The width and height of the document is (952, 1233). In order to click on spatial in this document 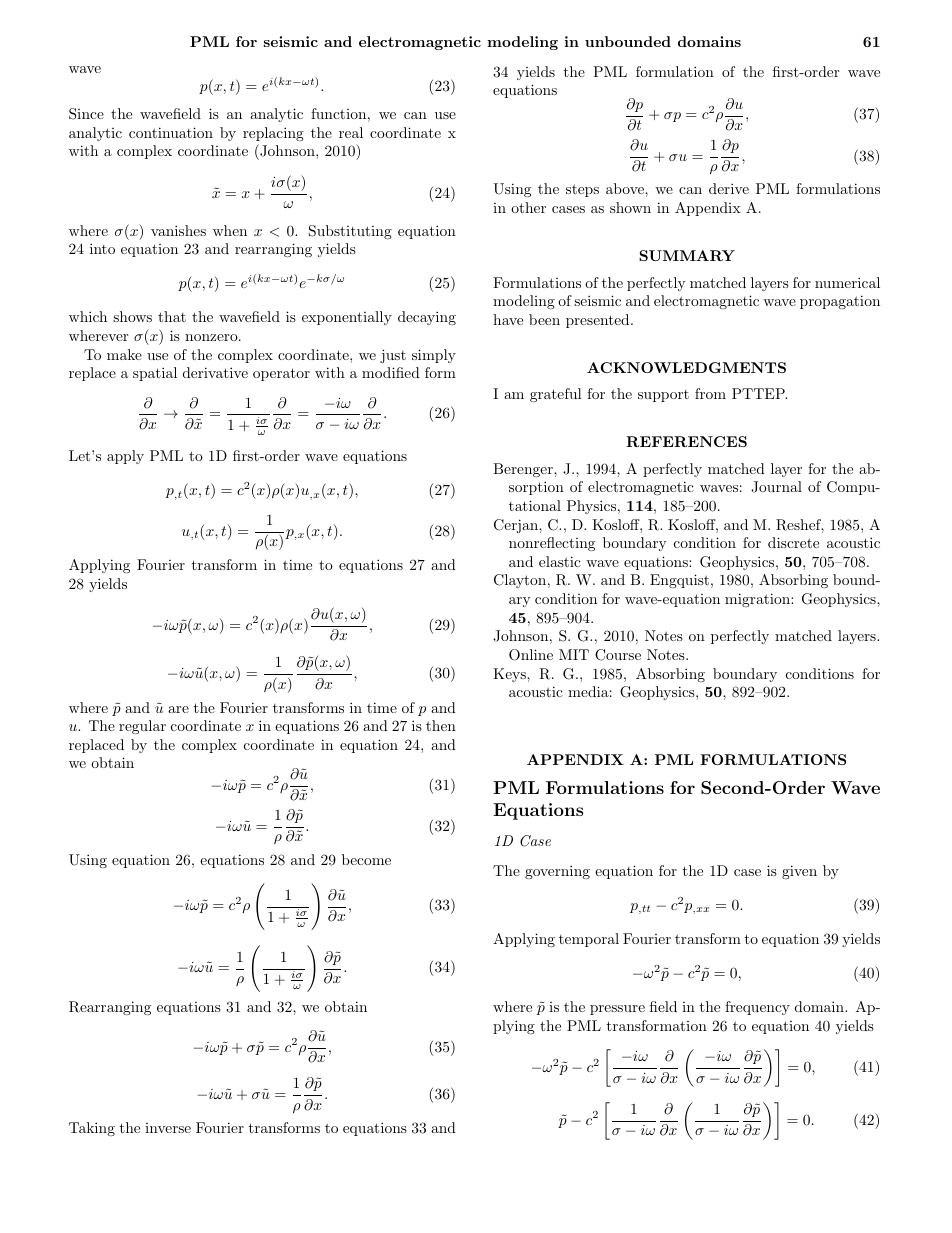, I will do `click(155, 374)`.
